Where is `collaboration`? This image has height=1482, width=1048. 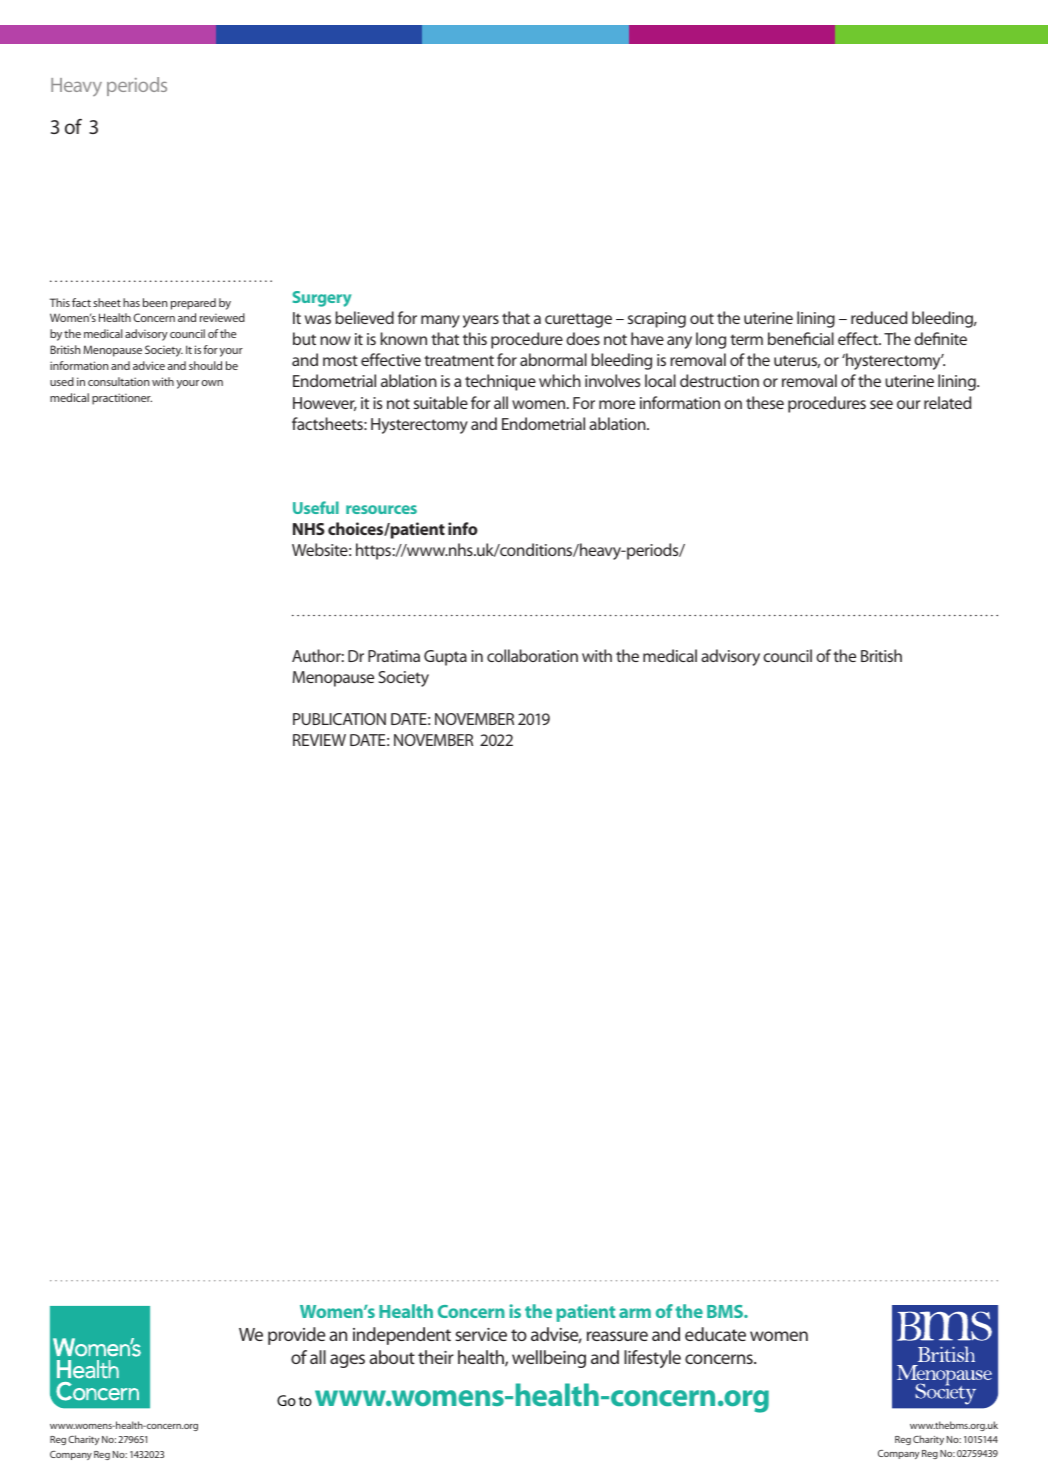 collaboration is located at coordinates (532, 655).
